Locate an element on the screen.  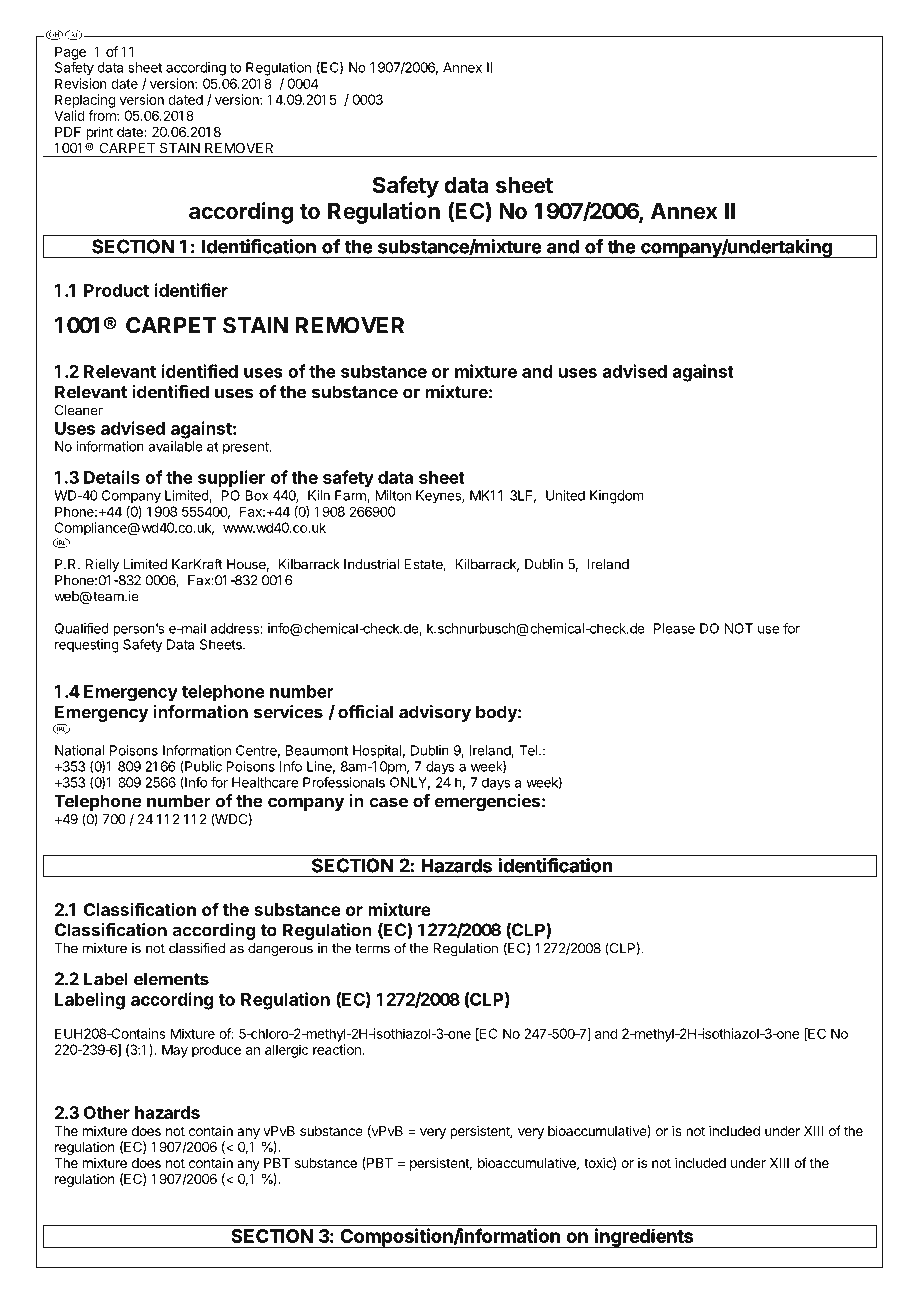
United is located at coordinates (565, 495).
